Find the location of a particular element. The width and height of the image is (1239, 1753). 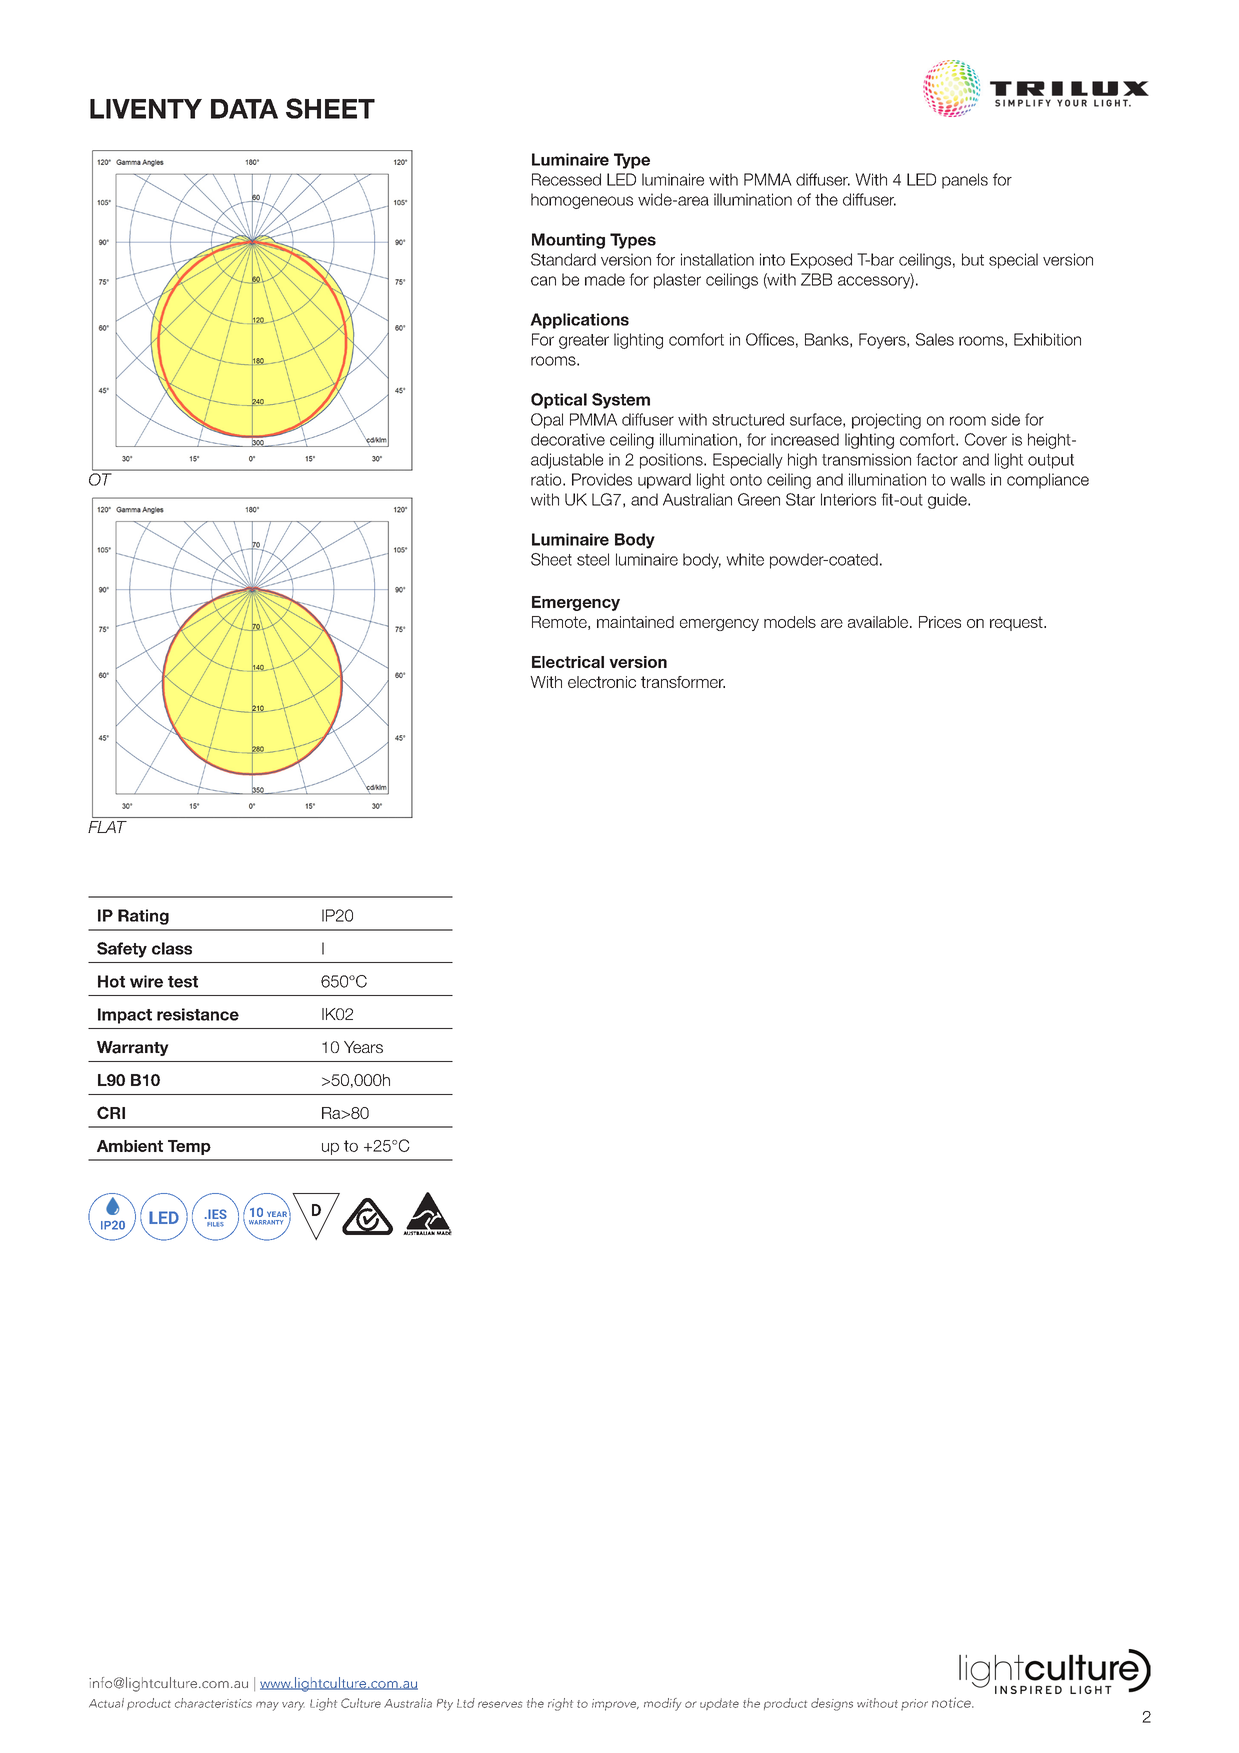

steel is located at coordinates (593, 559).
